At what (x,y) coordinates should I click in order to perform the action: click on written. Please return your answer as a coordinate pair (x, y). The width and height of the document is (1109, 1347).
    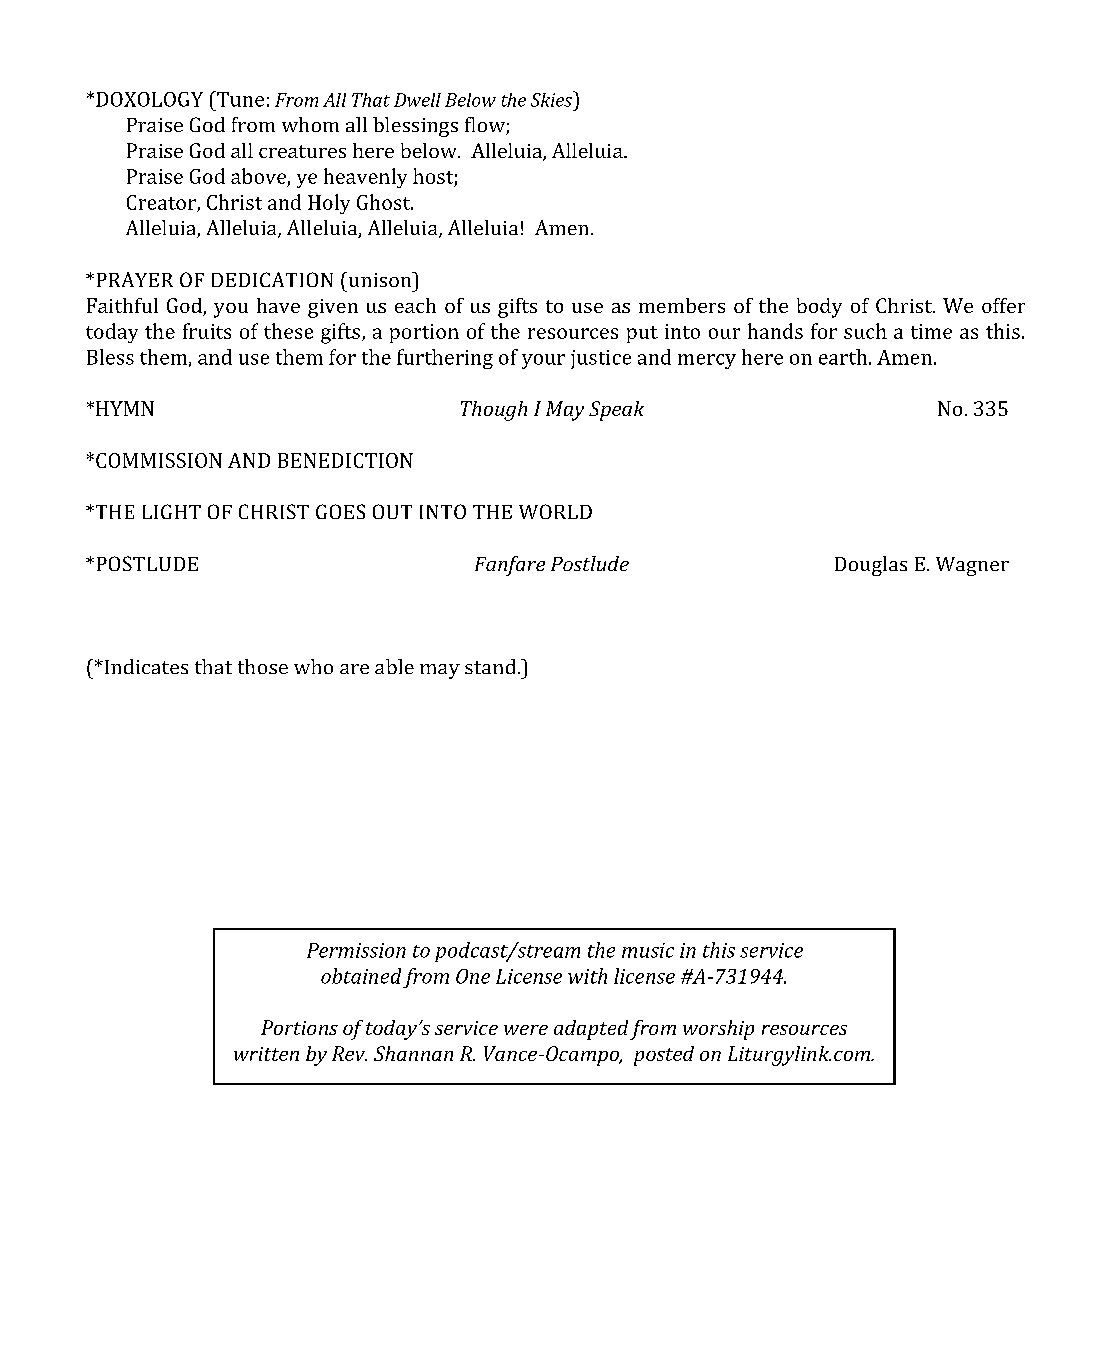
    Looking at the image, I should click on (266, 1054).
